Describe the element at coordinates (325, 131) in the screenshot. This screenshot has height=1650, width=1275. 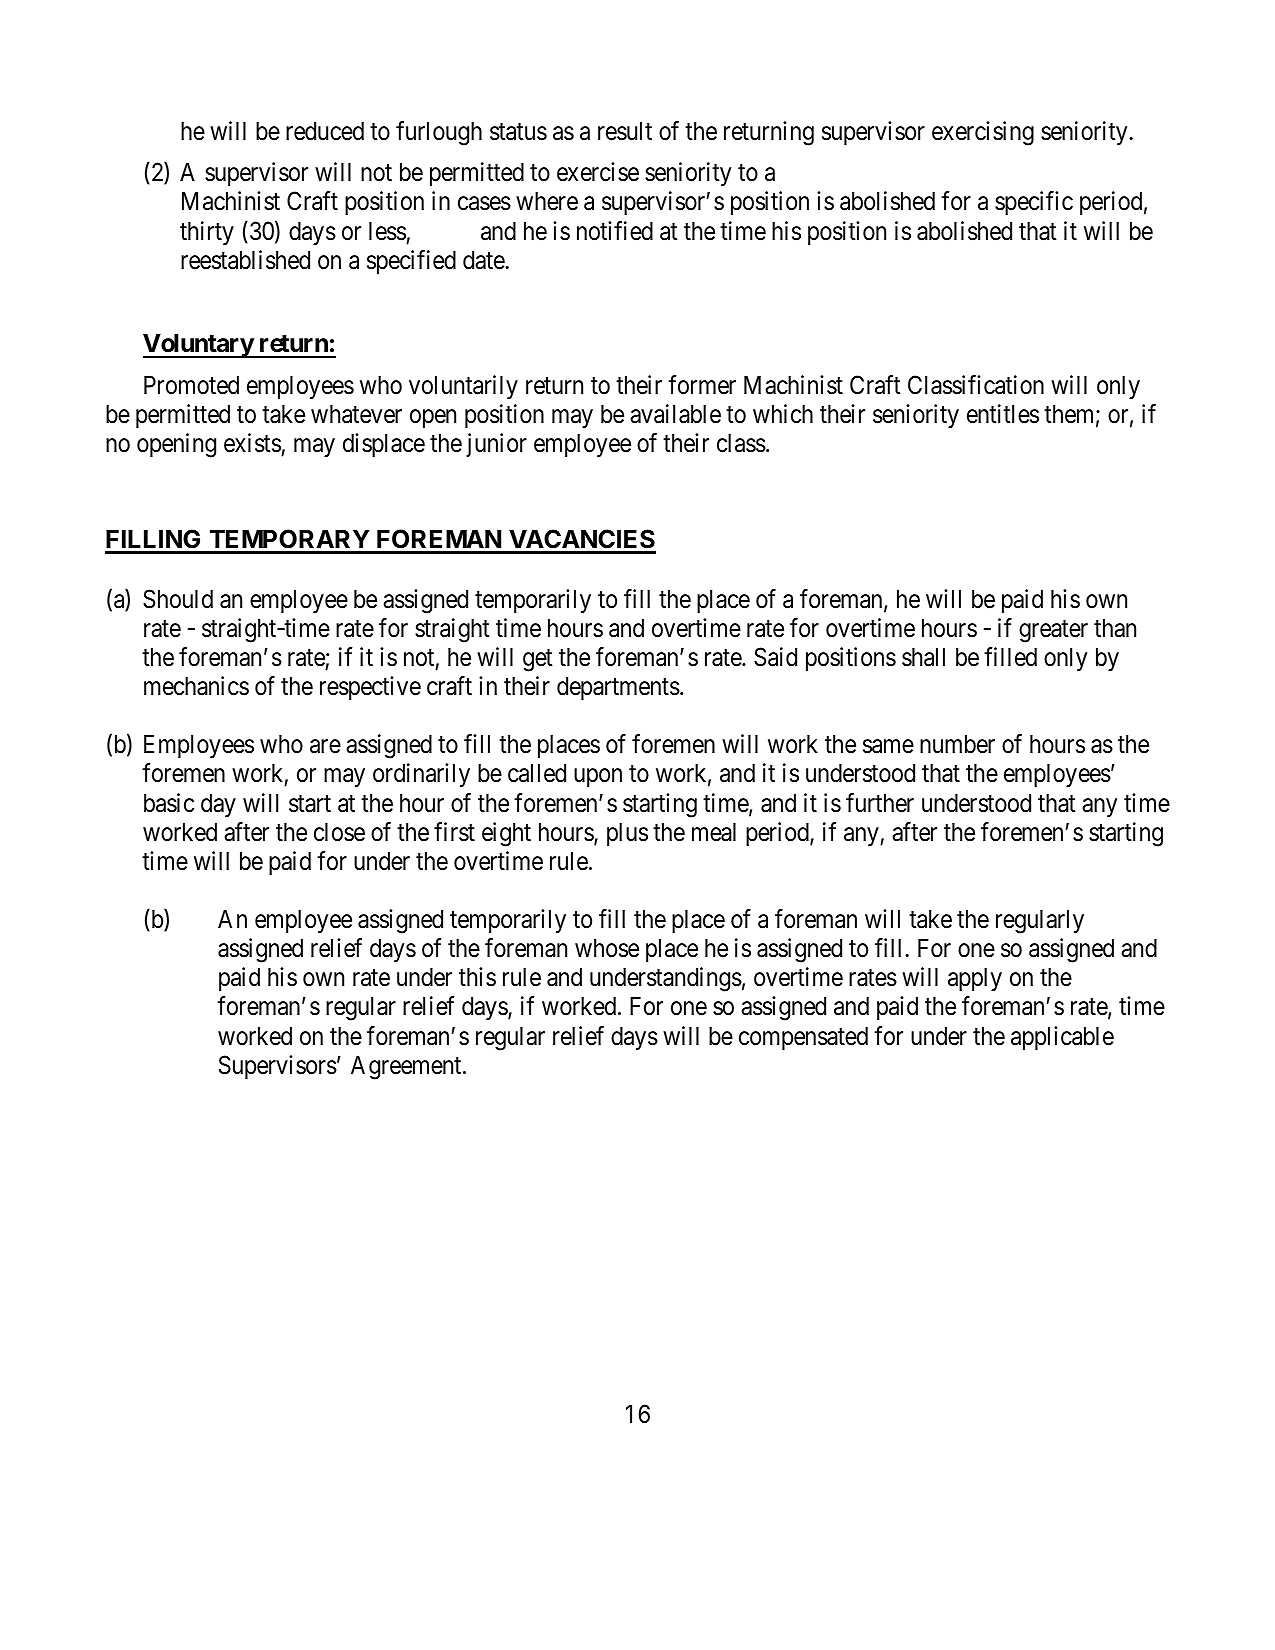
I see `reduced` at that location.
